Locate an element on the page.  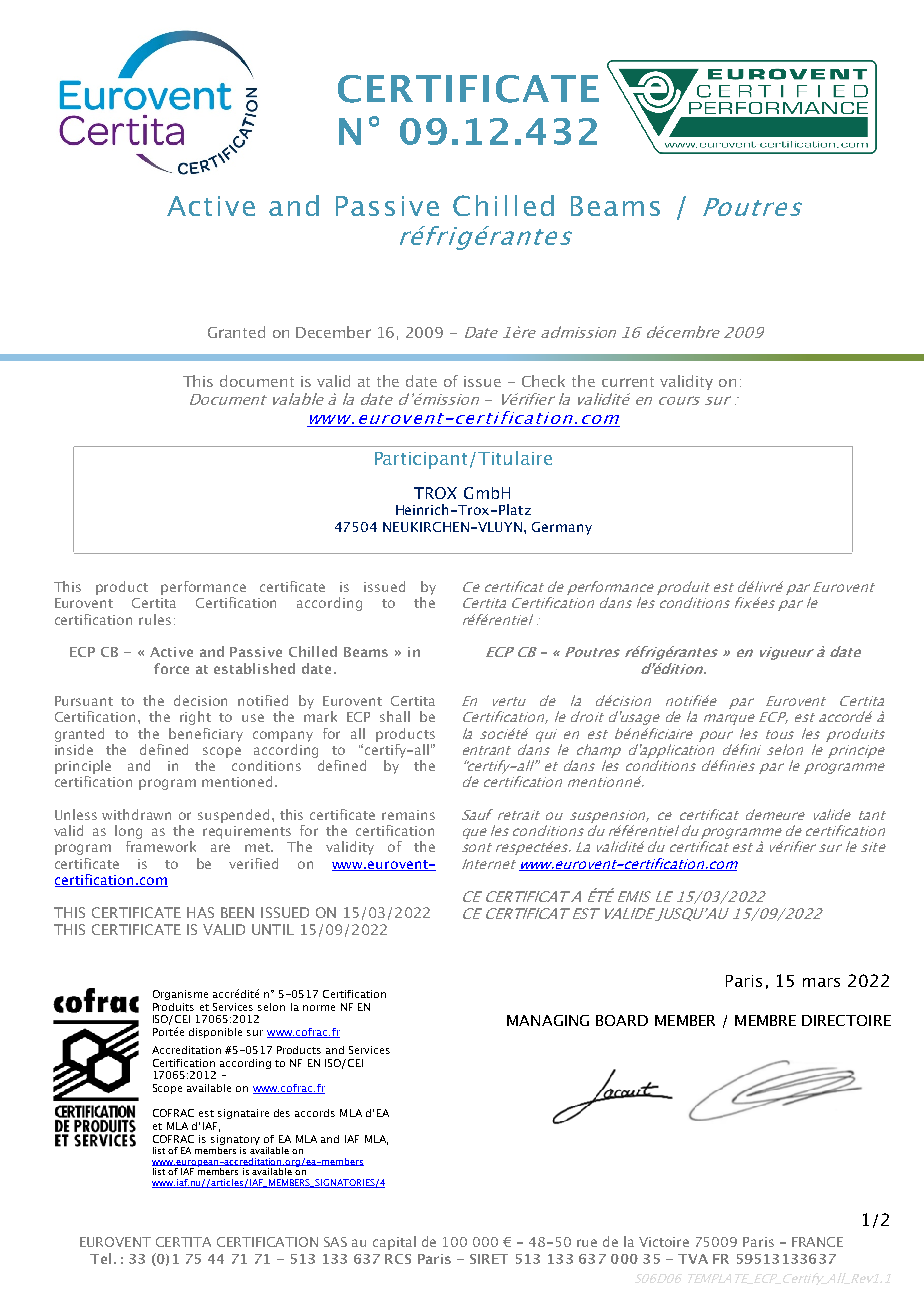
MANAGING is located at coordinates (548, 1020).
